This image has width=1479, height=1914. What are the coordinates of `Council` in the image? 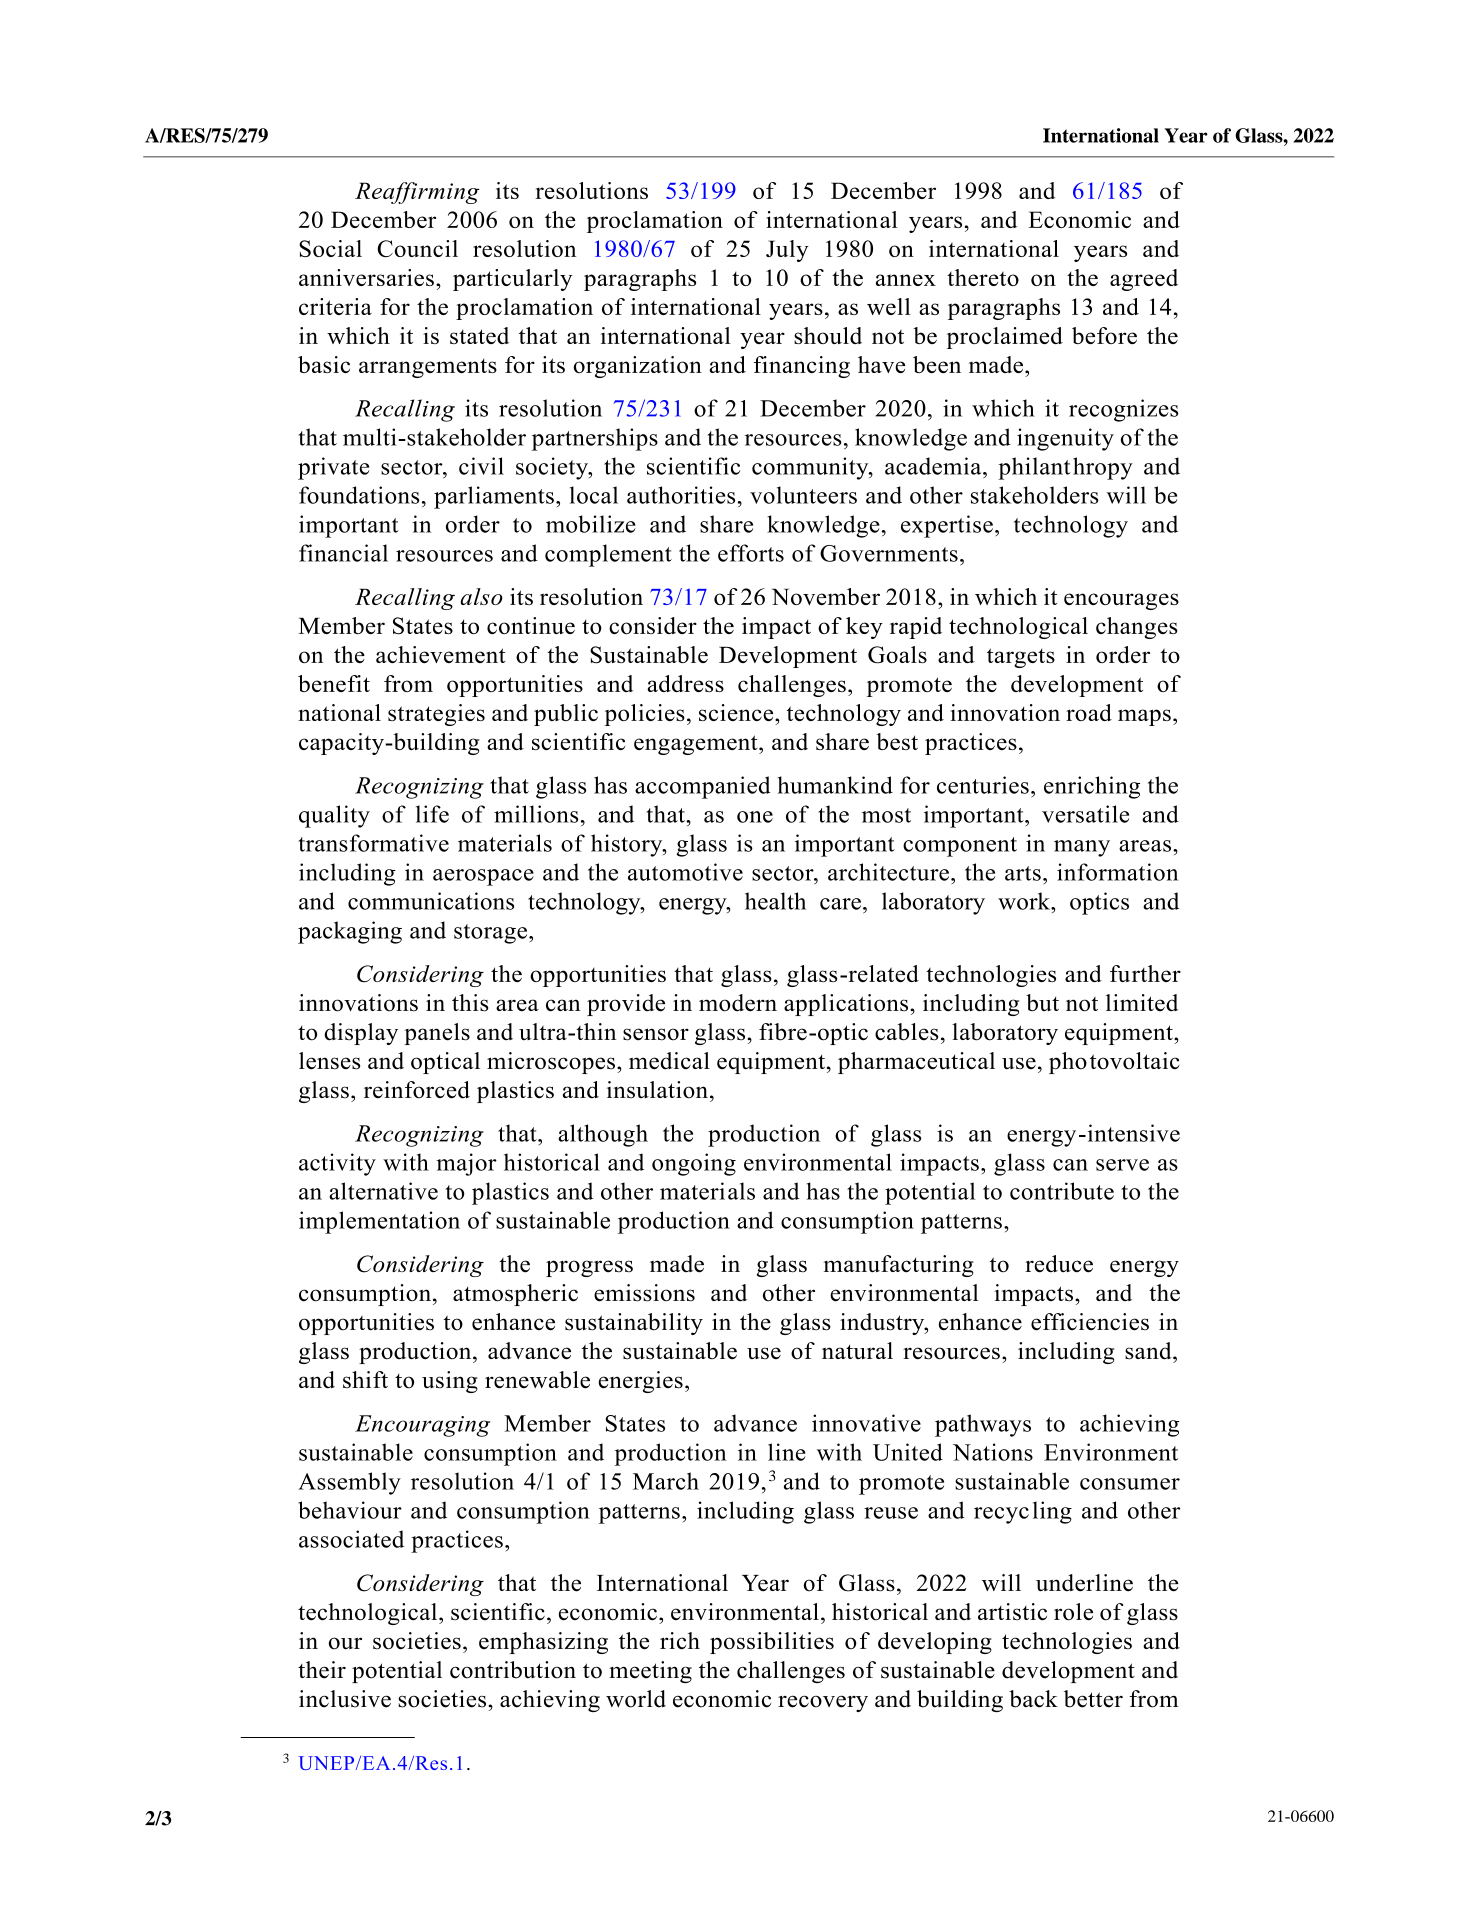 It's located at (417, 248).
